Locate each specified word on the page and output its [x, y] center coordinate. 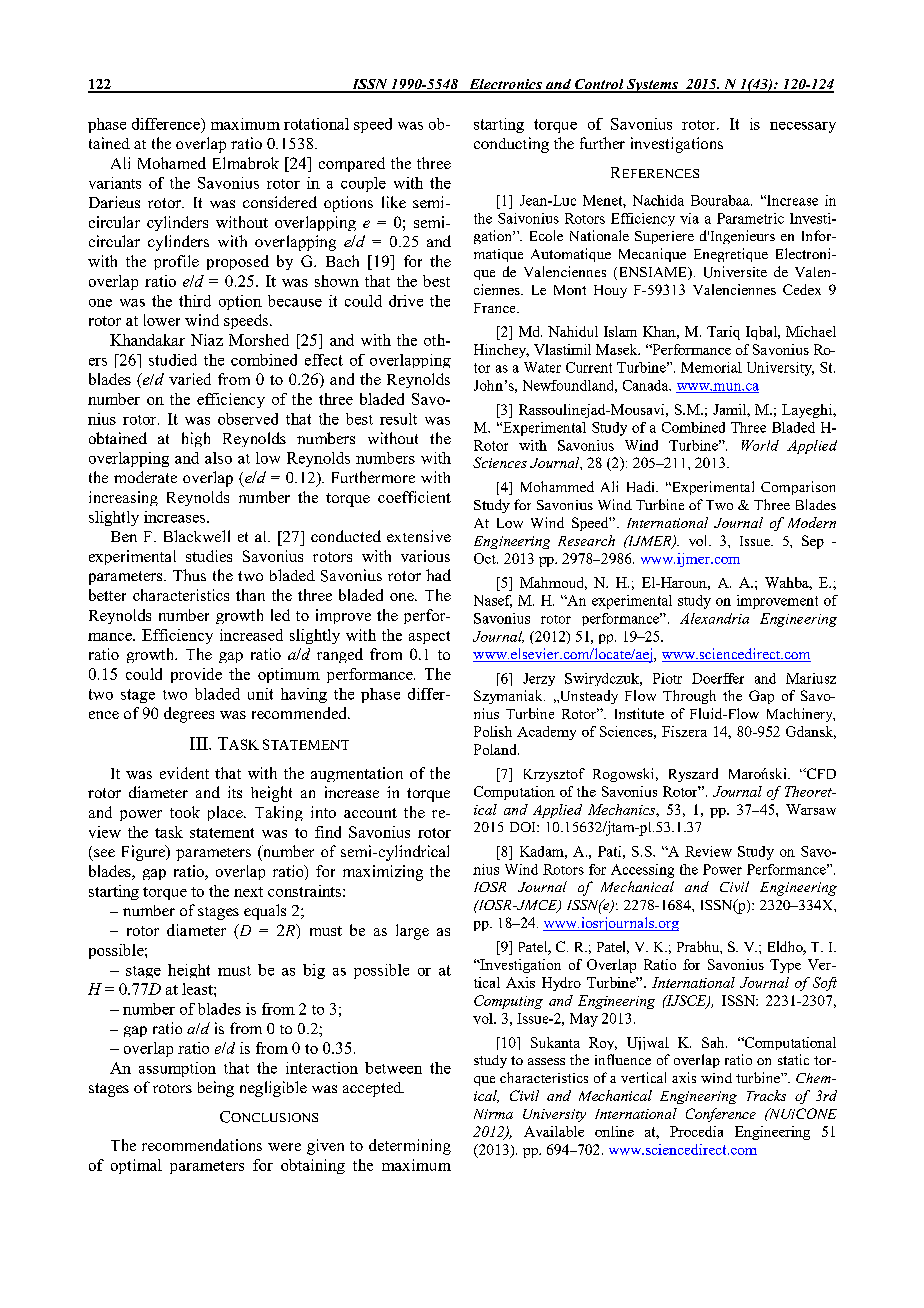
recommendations [202, 1145]
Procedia [696, 1131]
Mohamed [172, 163]
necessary [803, 127]
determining [410, 1147]
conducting [511, 145]
